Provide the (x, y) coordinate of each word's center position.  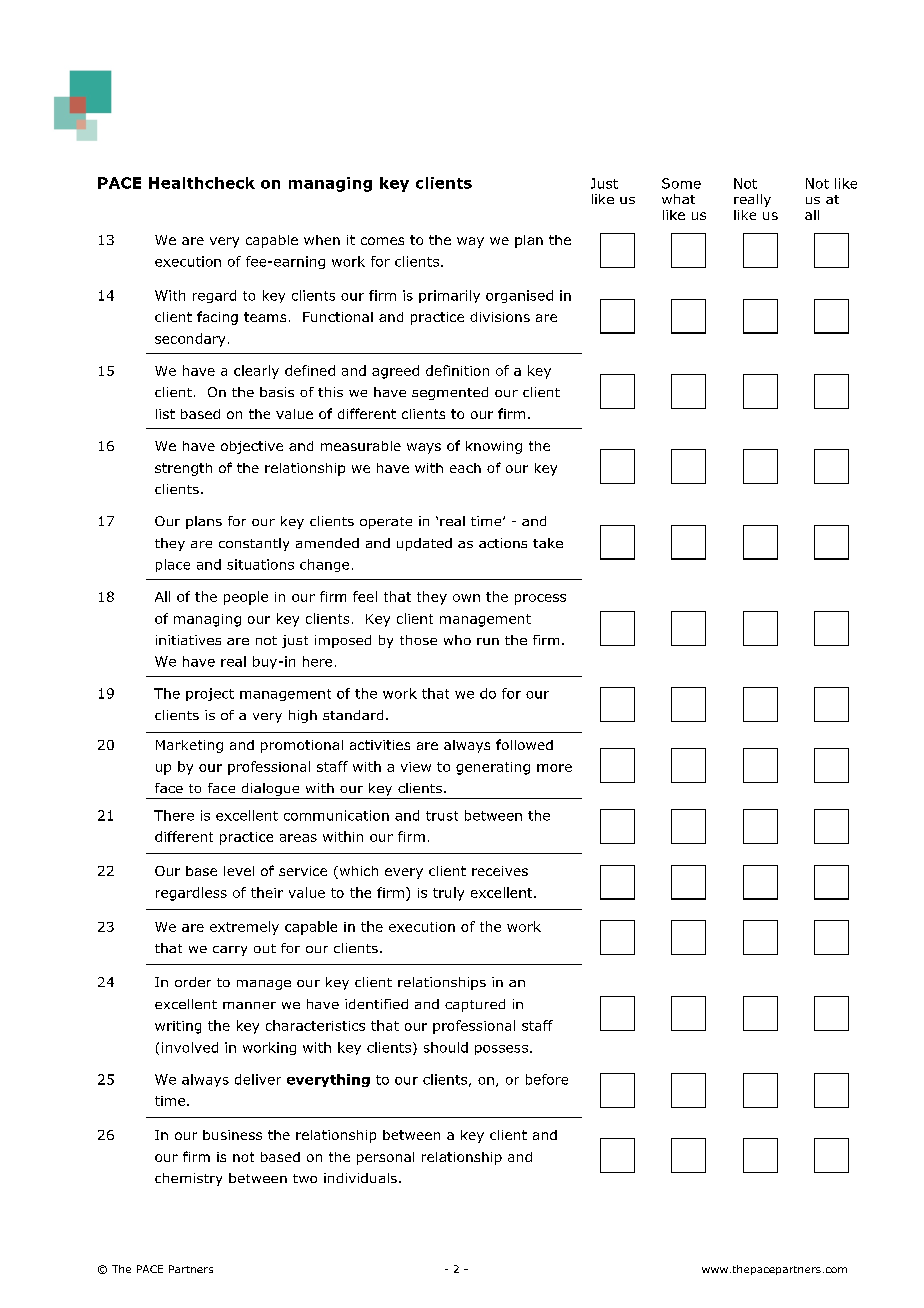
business (232, 1135)
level (239, 871)
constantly (254, 544)
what (678, 199)
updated (424, 544)
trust (442, 816)
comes (382, 241)
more (554, 768)
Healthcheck (202, 183)
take (548, 543)
